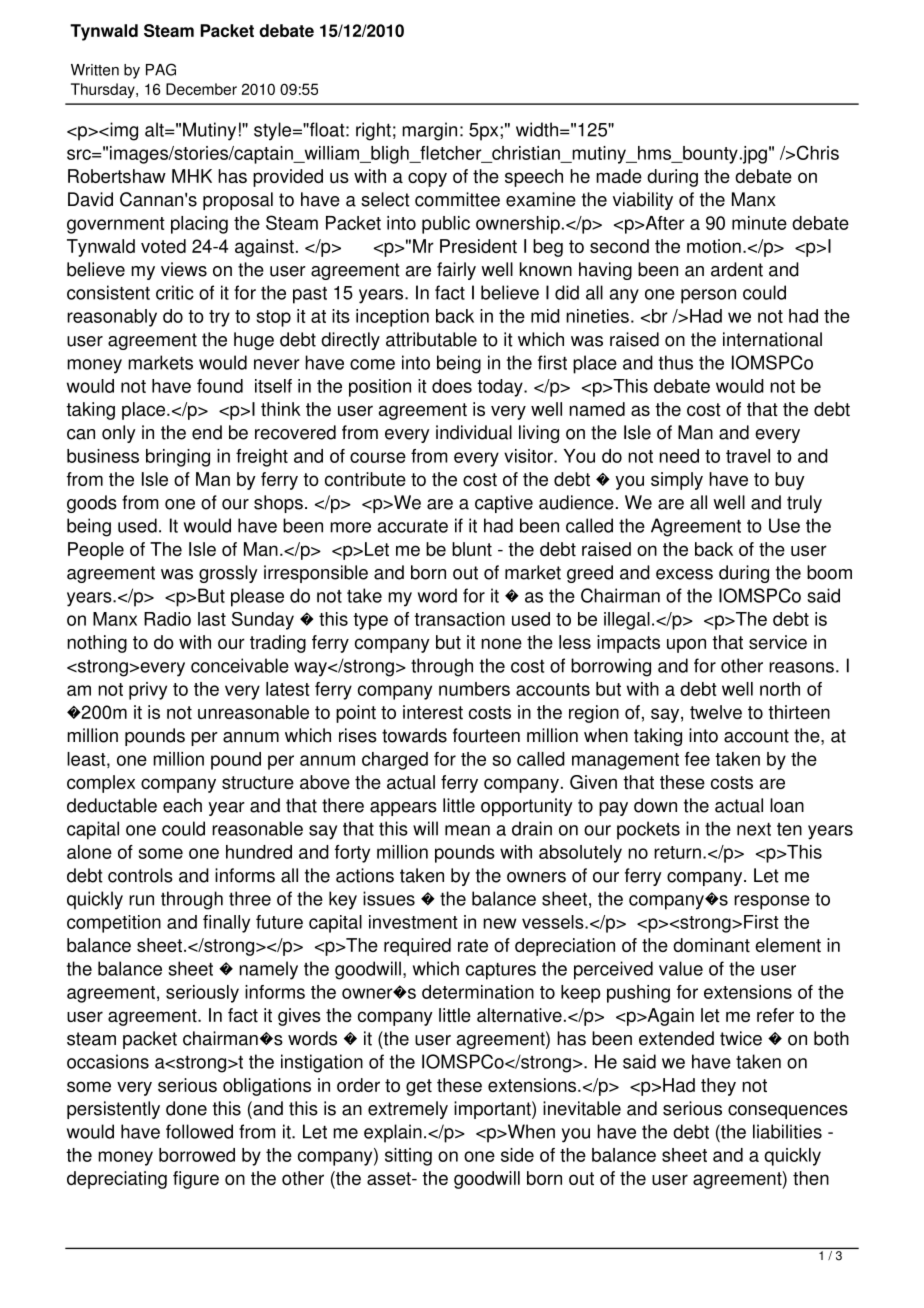  What do you see at coordinates (459, 619) in the screenshot?
I see `transaction` at bounding box center [459, 619].
